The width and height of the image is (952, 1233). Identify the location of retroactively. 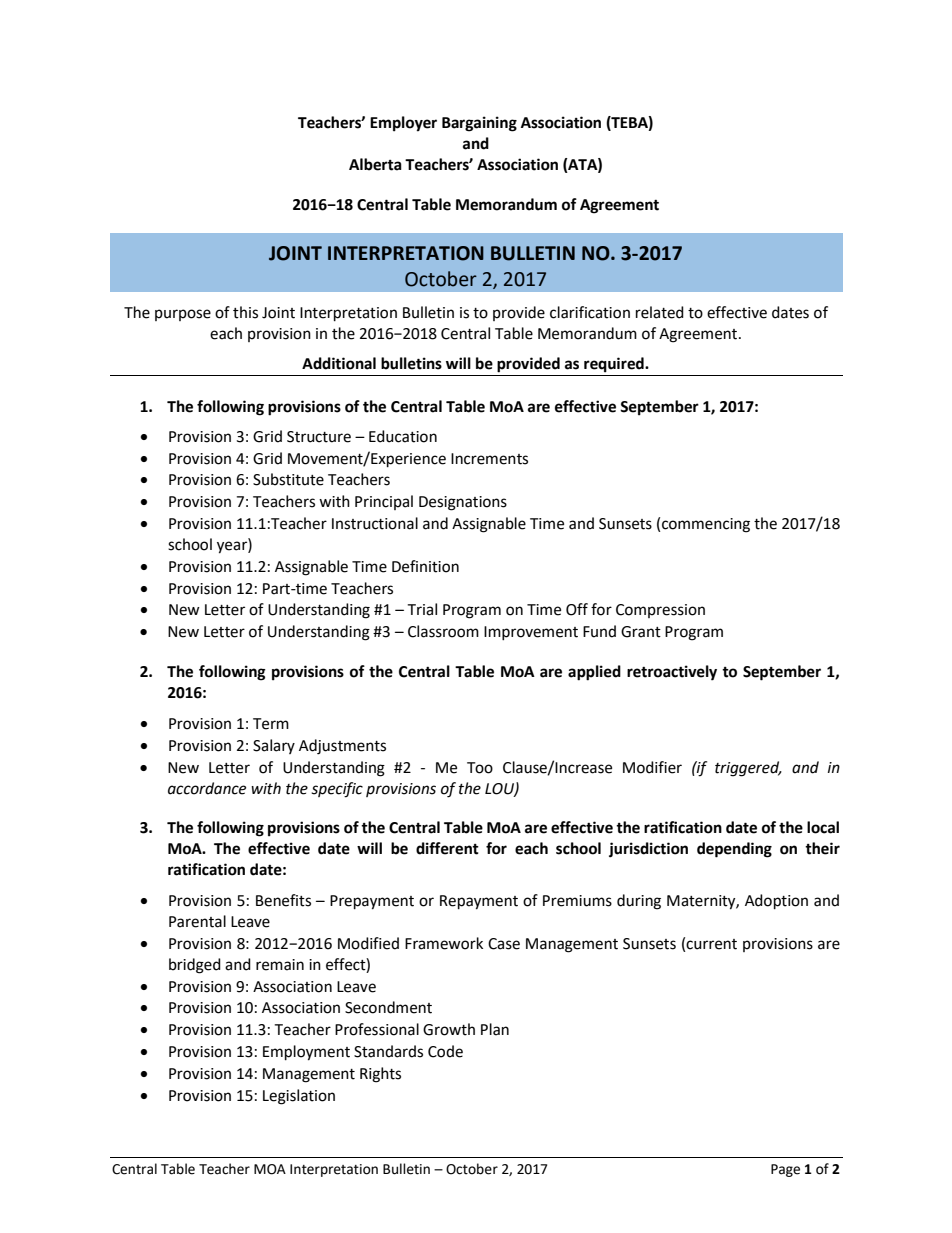
(672, 673).
